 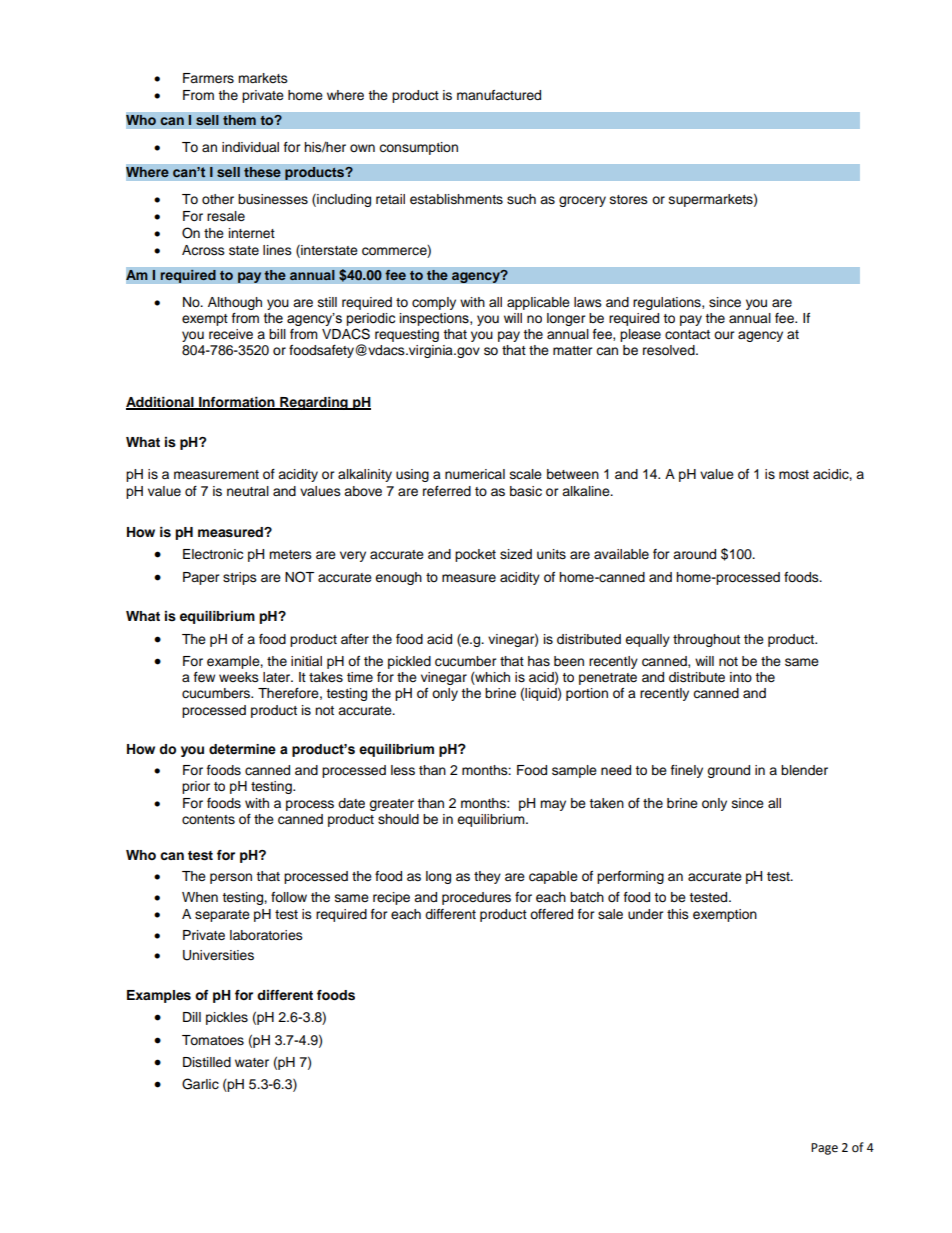 I want to click on determine, so click(x=242, y=749).
